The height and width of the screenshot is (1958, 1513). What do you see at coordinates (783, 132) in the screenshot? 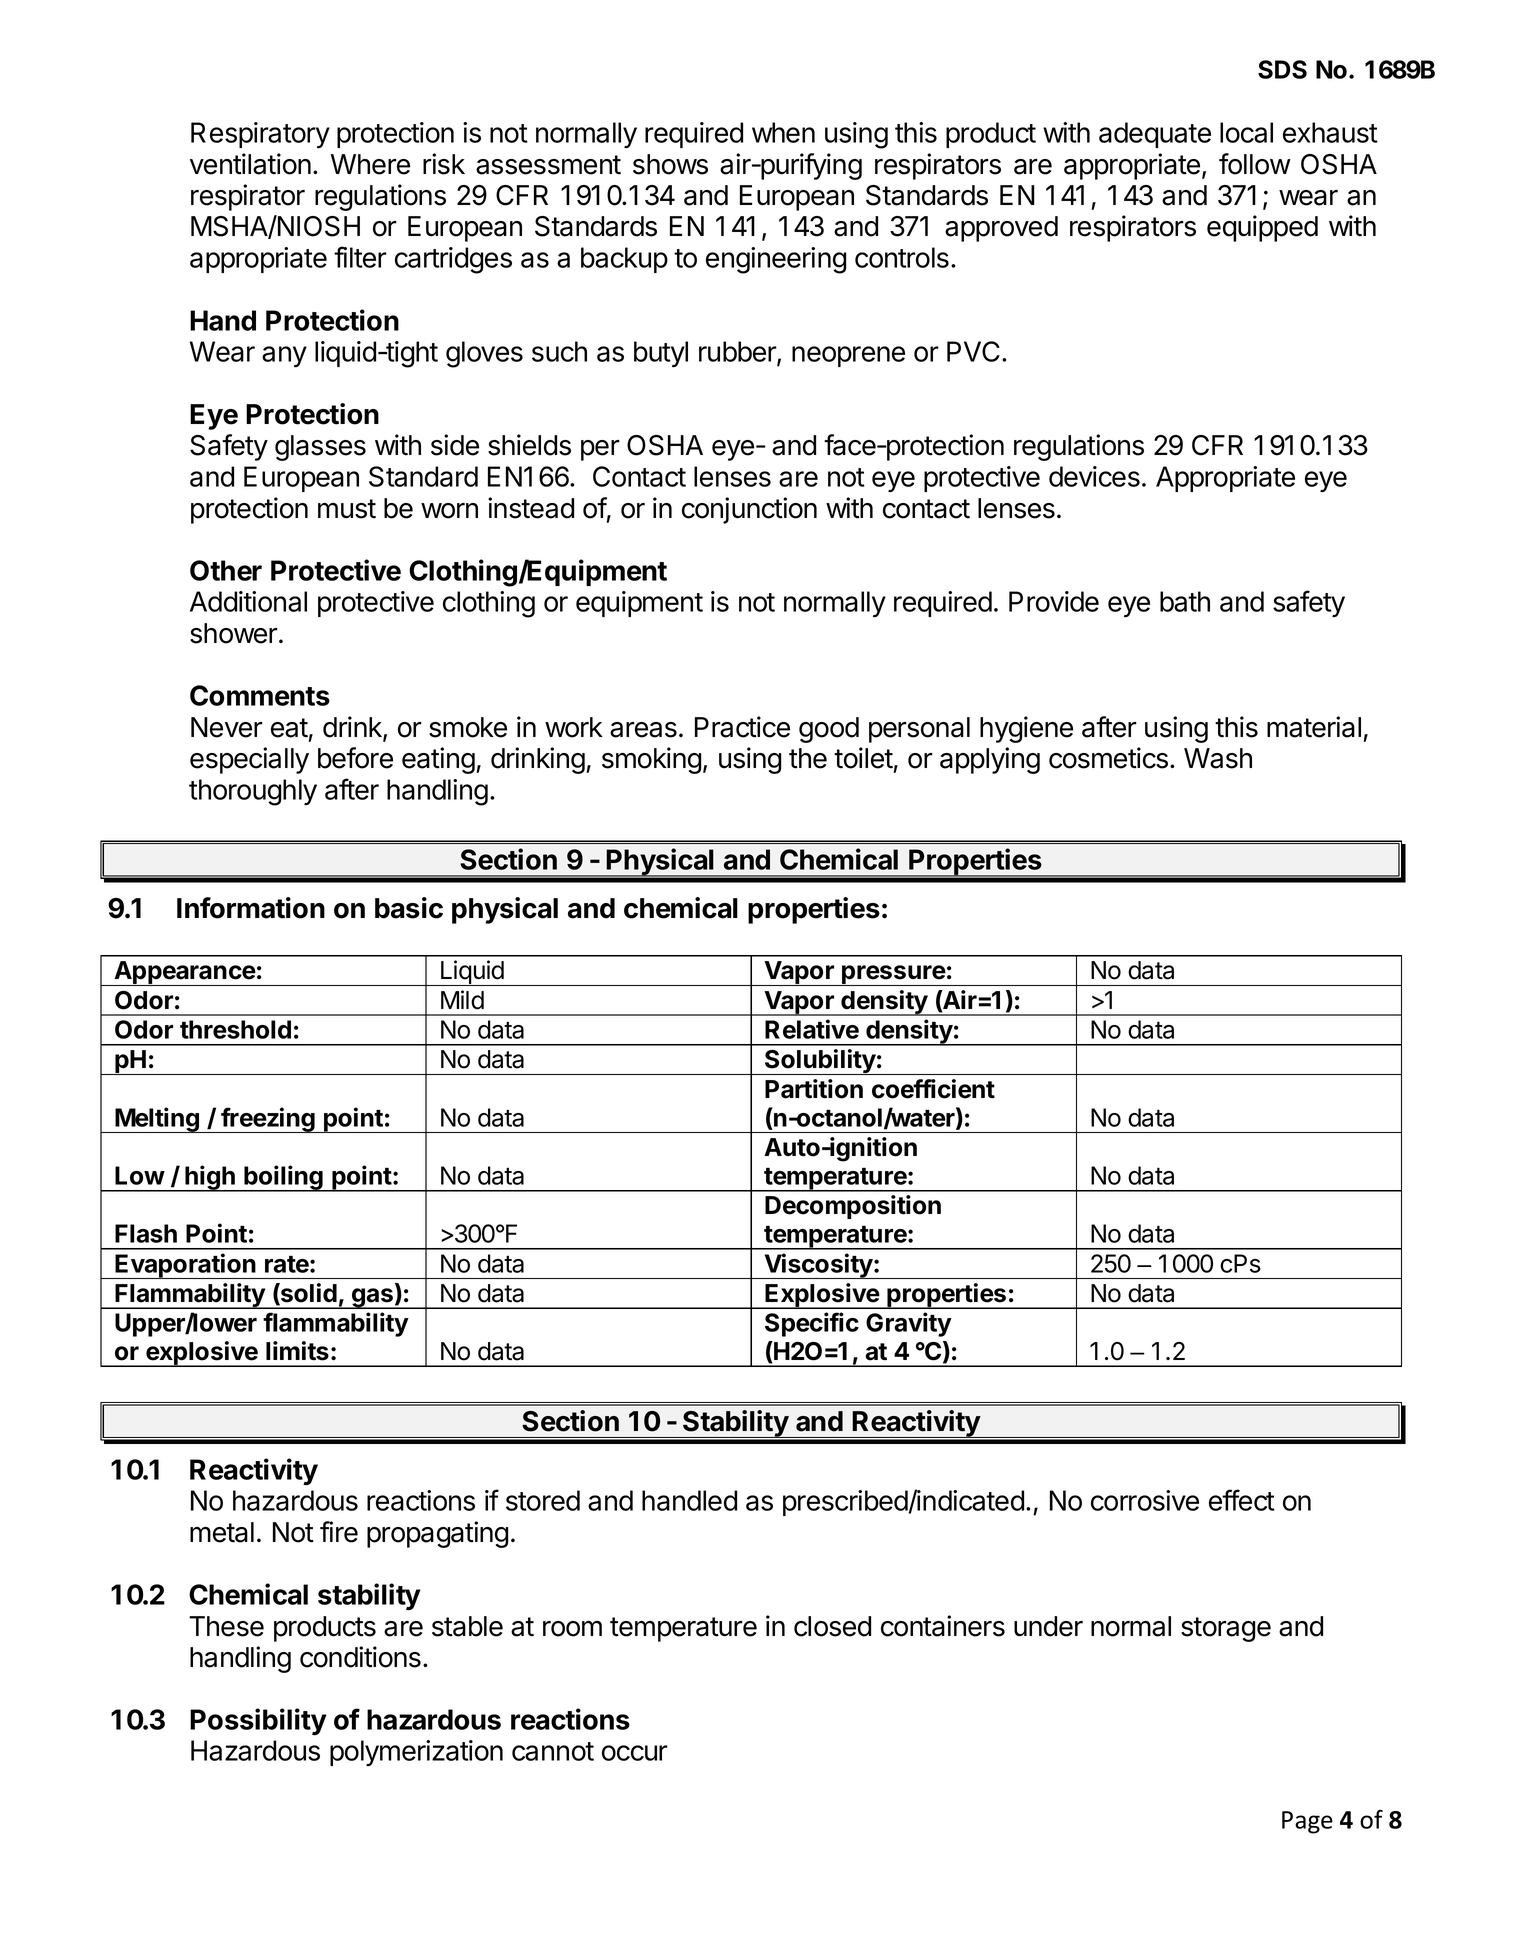
I see `when` at bounding box center [783, 132].
